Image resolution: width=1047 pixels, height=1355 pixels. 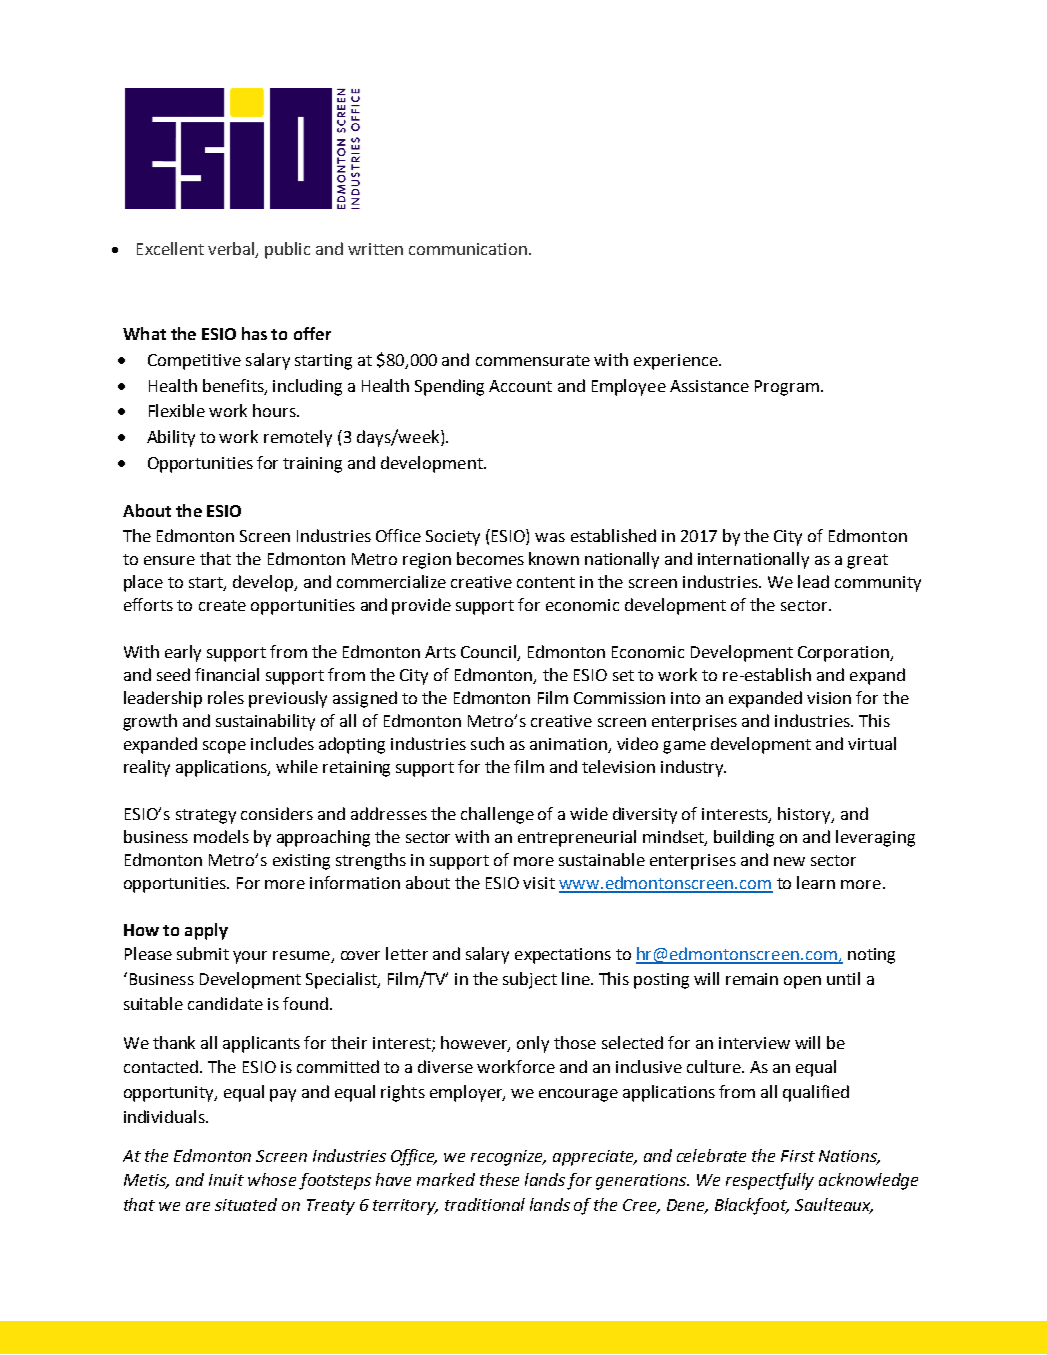 What do you see at coordinates (872, 743) in the screenshot?
I see `virtual` at bounding box center [872, 743].
